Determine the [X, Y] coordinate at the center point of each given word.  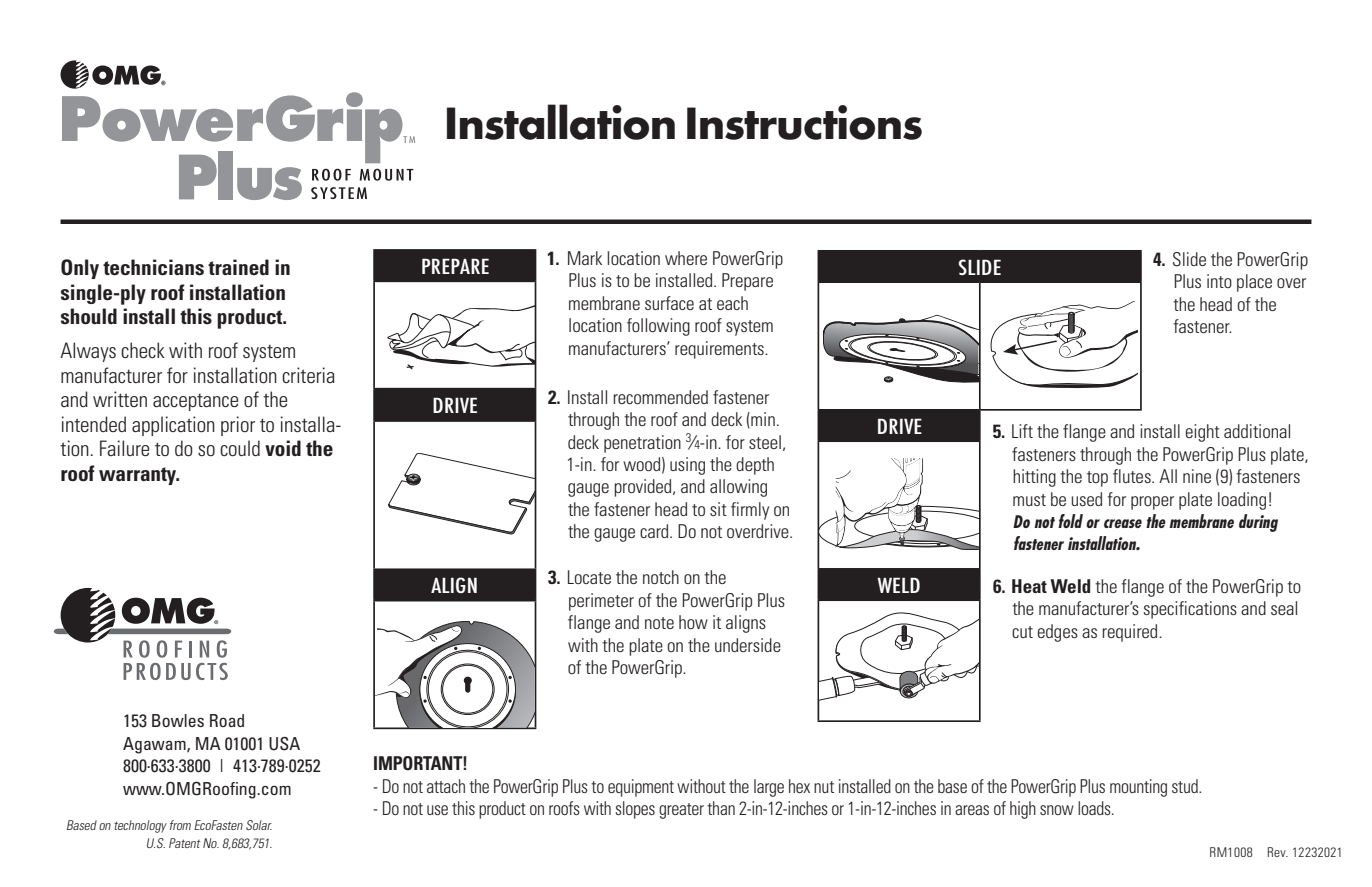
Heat [1029, 586]
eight [1203, 433]
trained [238, 267]
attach [446, 786]
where [686, 258]
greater [681, 811]
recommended [660, 397]
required [1131, 633]
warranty [139, 476]
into [1219, 281]
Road [227, 720]
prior [238, 426]
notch [661, 577]
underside [748, 645]
